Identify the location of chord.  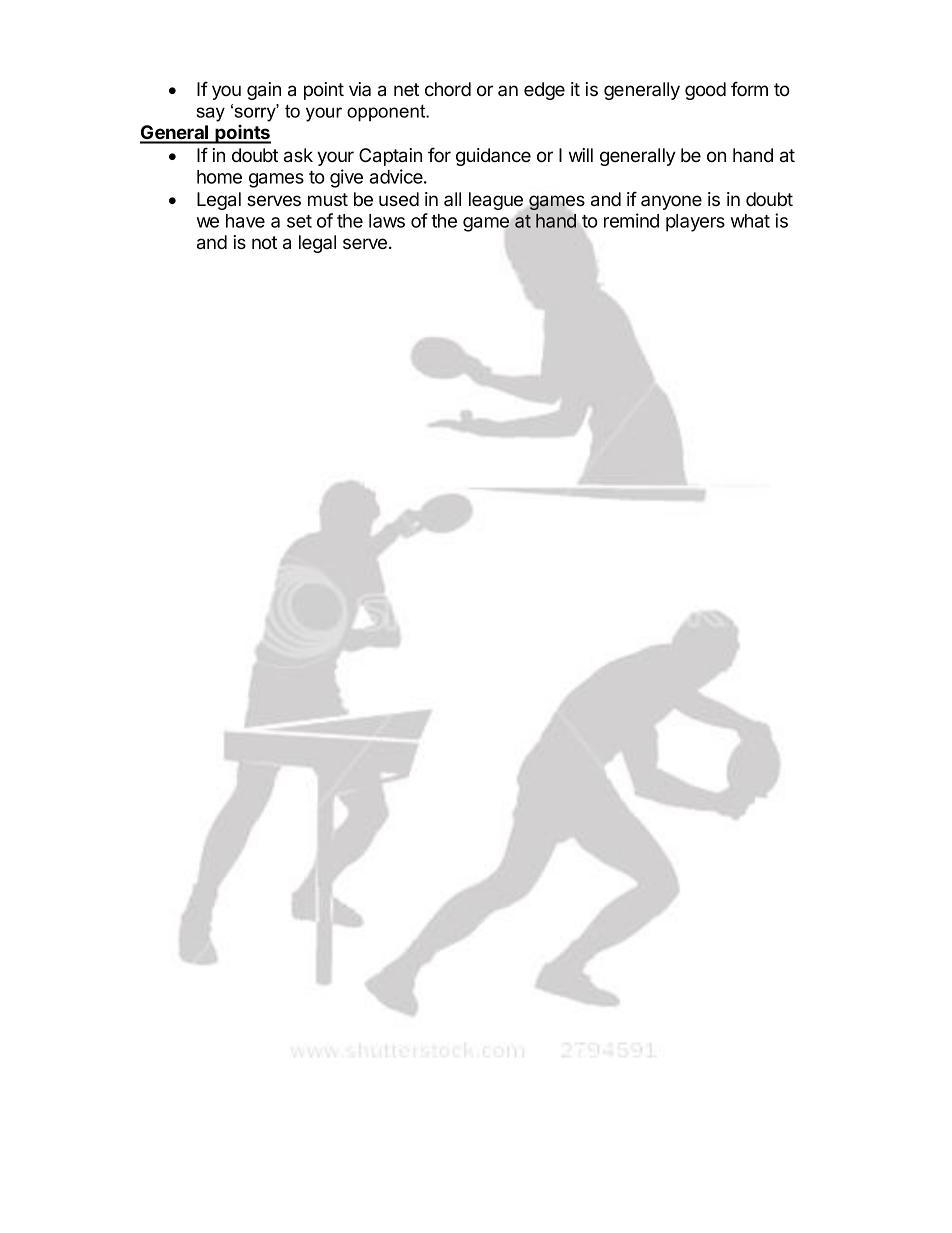
(448, 89).
